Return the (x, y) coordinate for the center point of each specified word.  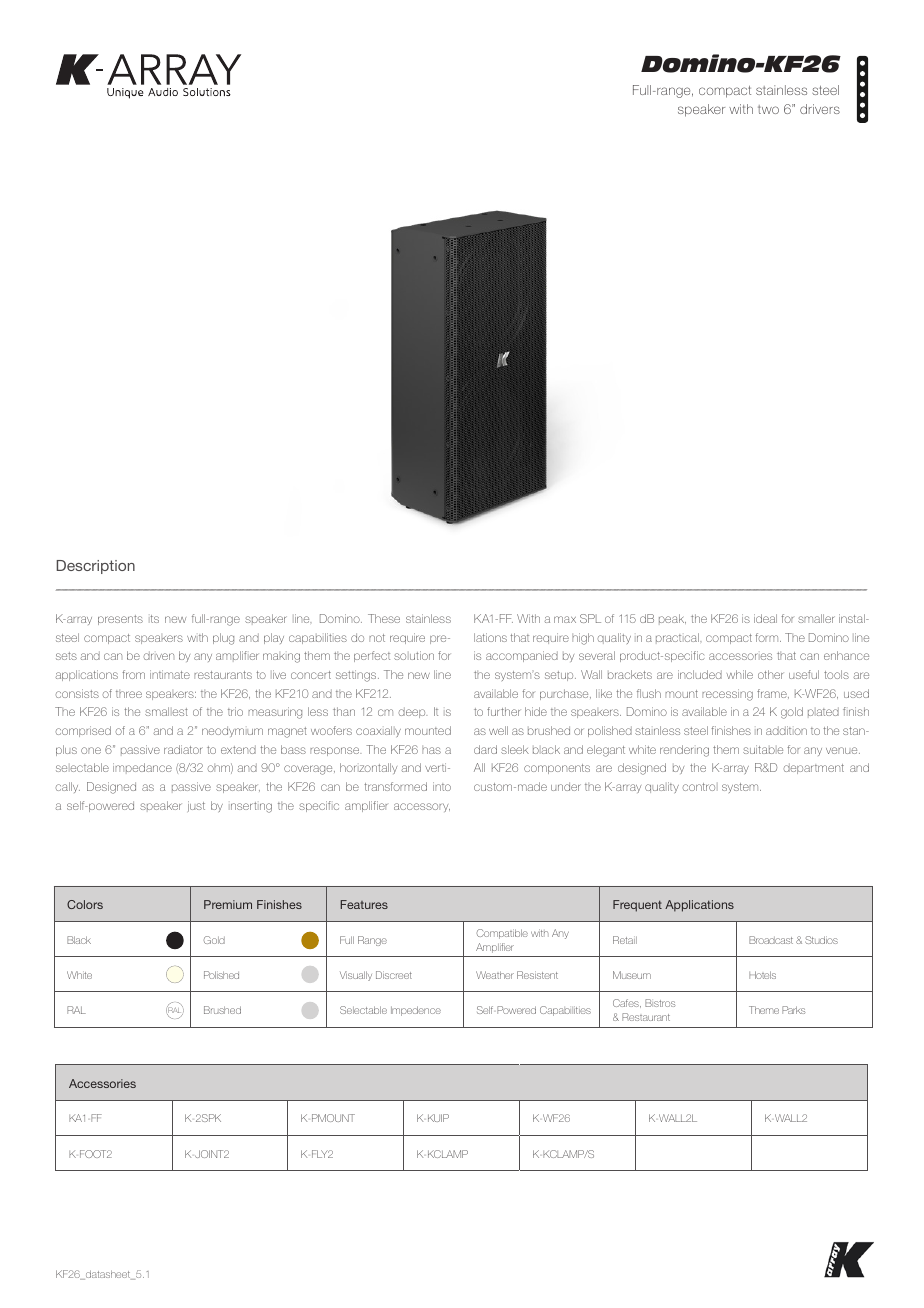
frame (773, 694)
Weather (495, 975)
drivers (820, 109)
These (384, 618)
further (503, 711)
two (768, 109)
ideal (765, 618)
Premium (228, 904)
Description (95, 567)
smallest (166, 711)
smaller (816, 618)
